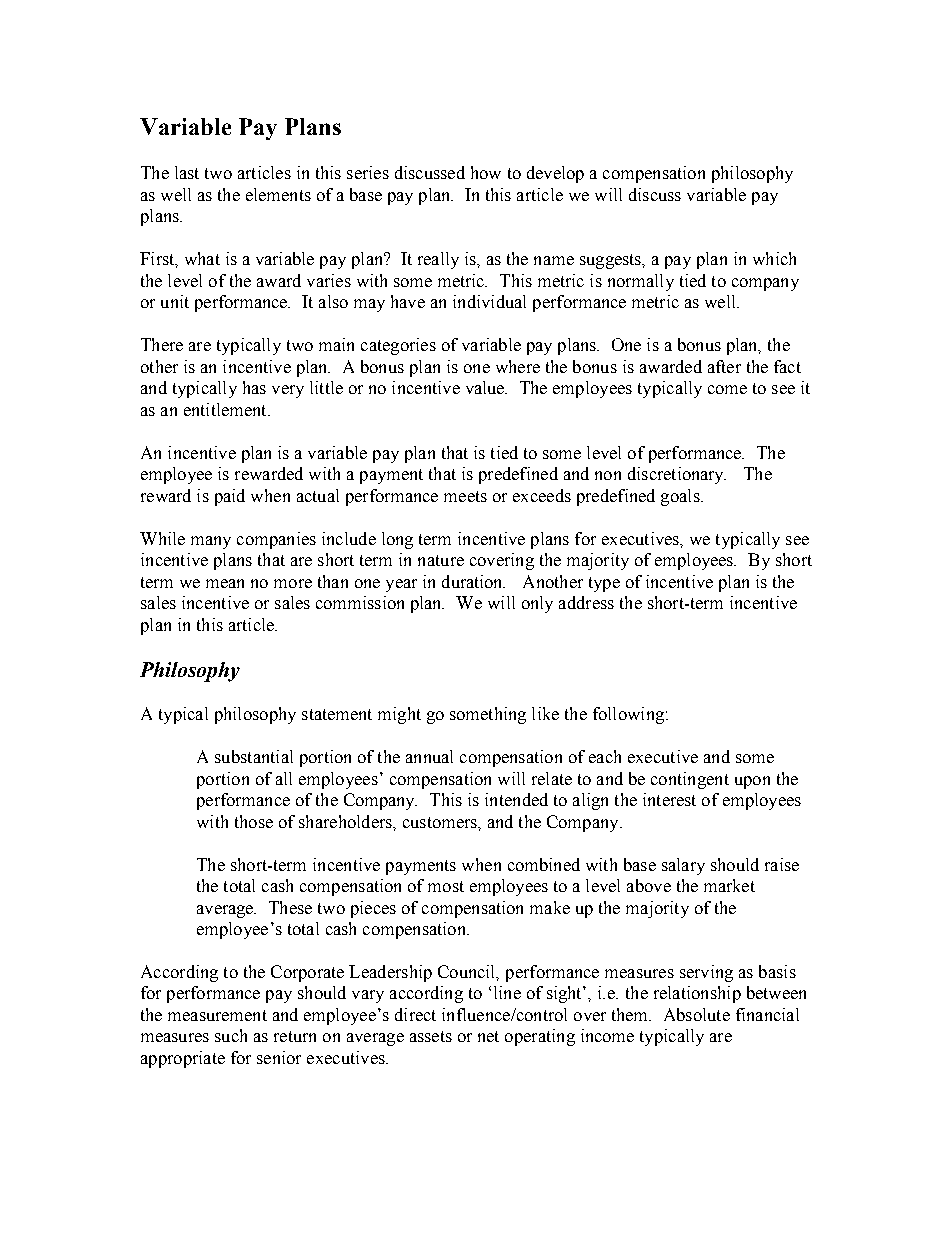  What do you see at coordinates (488, 1036) in the page?
I see `net` at bounding box center [488, 1036].
